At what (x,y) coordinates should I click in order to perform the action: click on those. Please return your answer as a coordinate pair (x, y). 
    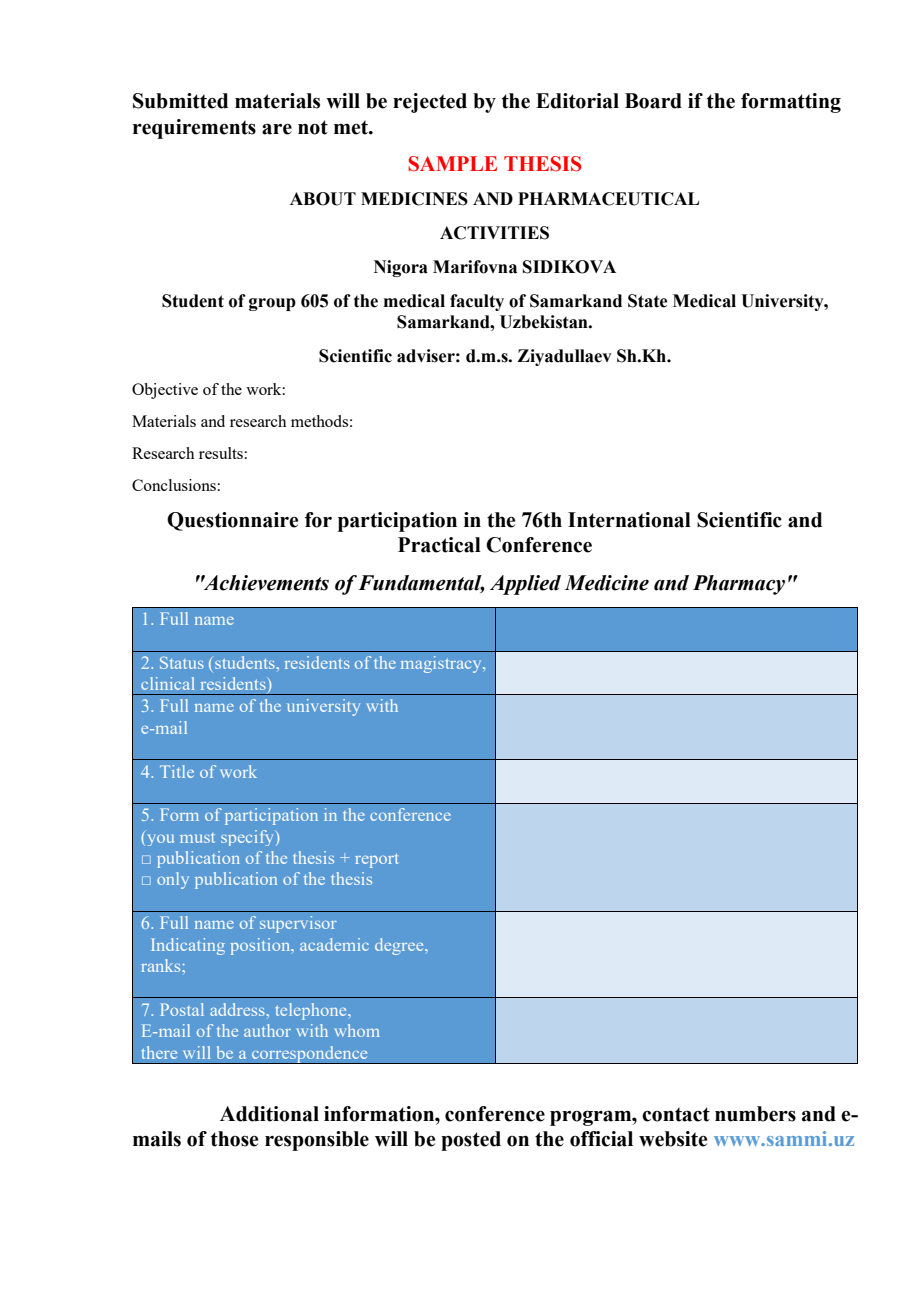
    Looking at the image, I should click on (234, 1139).
